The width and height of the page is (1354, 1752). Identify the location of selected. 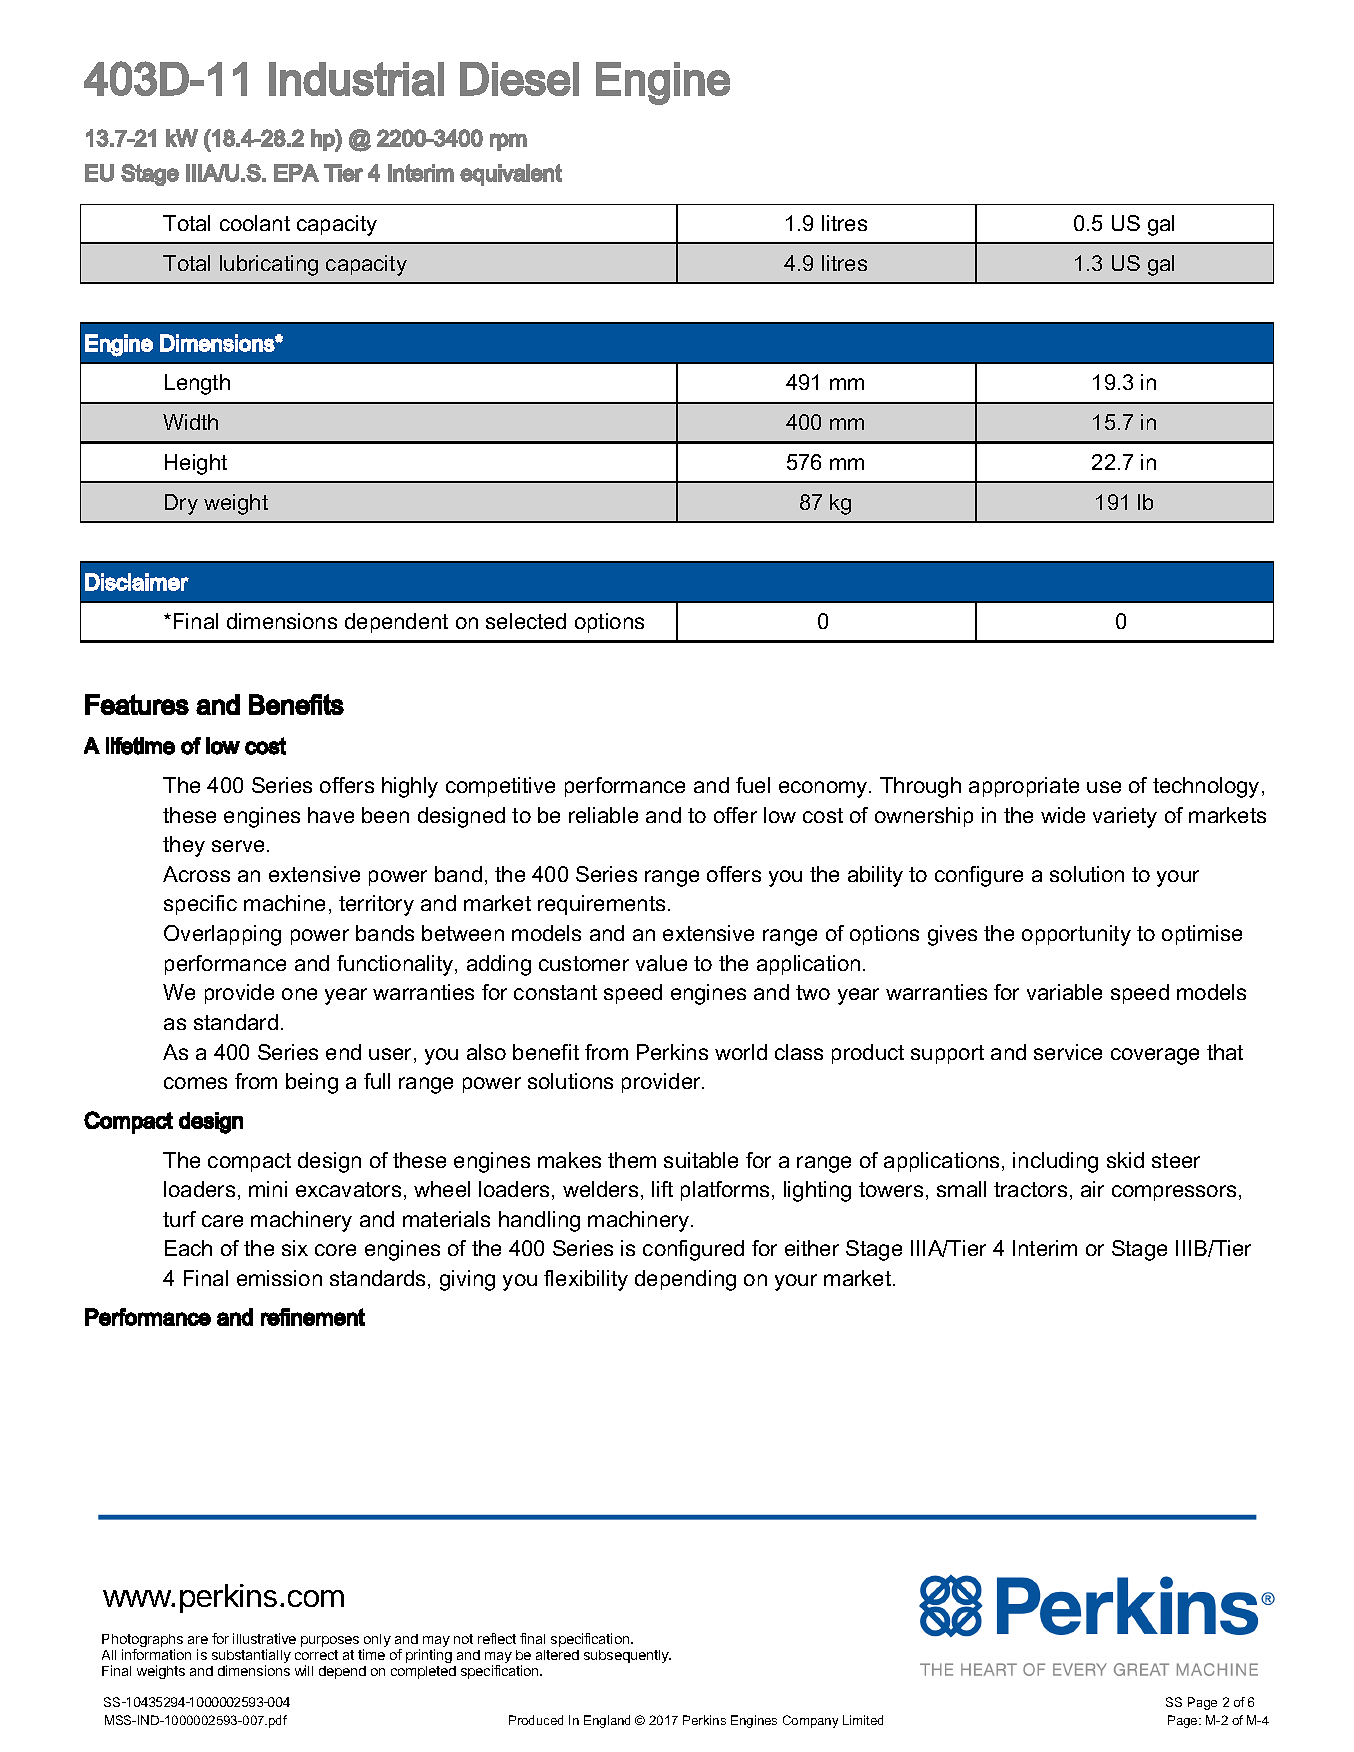
(526, 621).
